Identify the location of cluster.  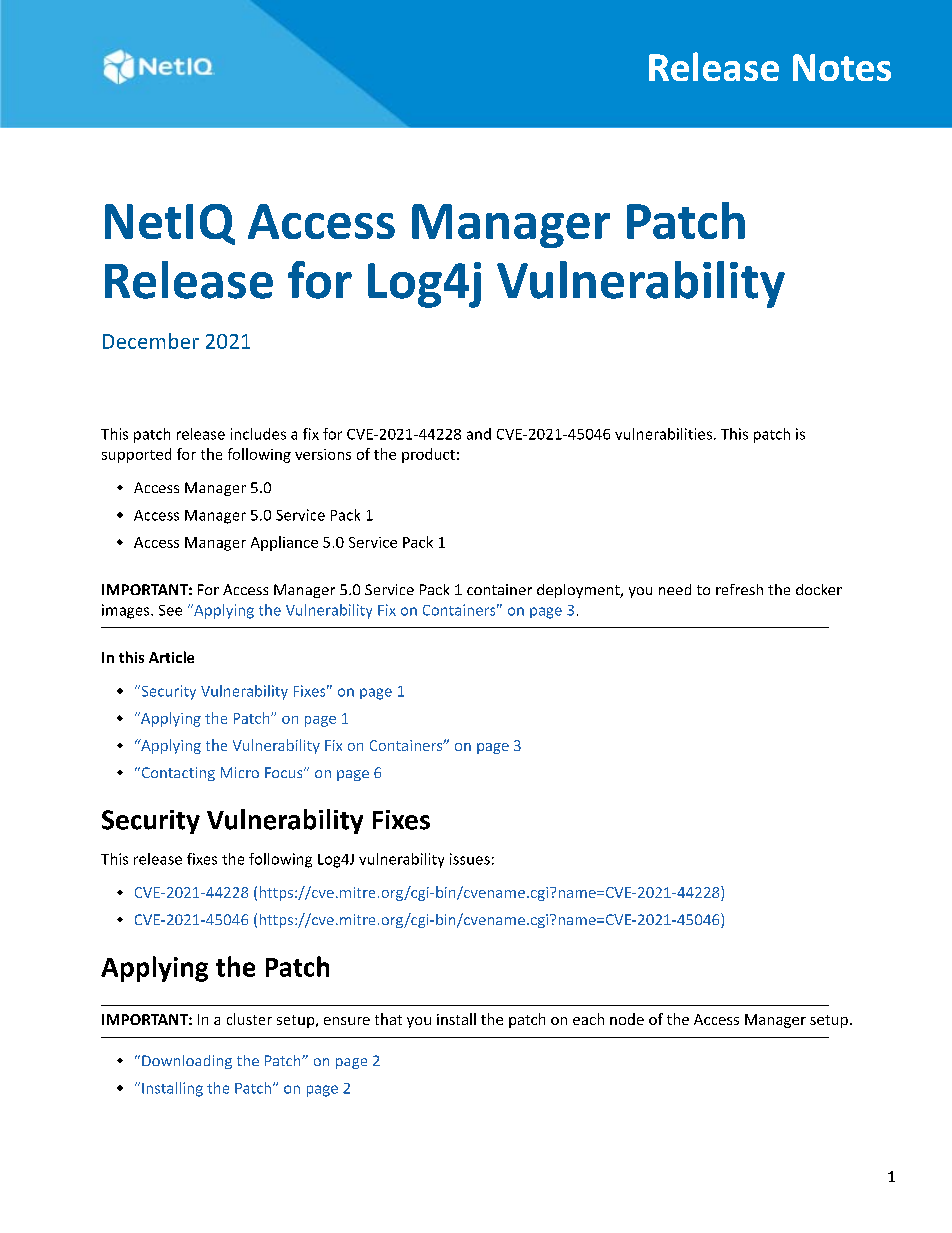
(249, 1019).
